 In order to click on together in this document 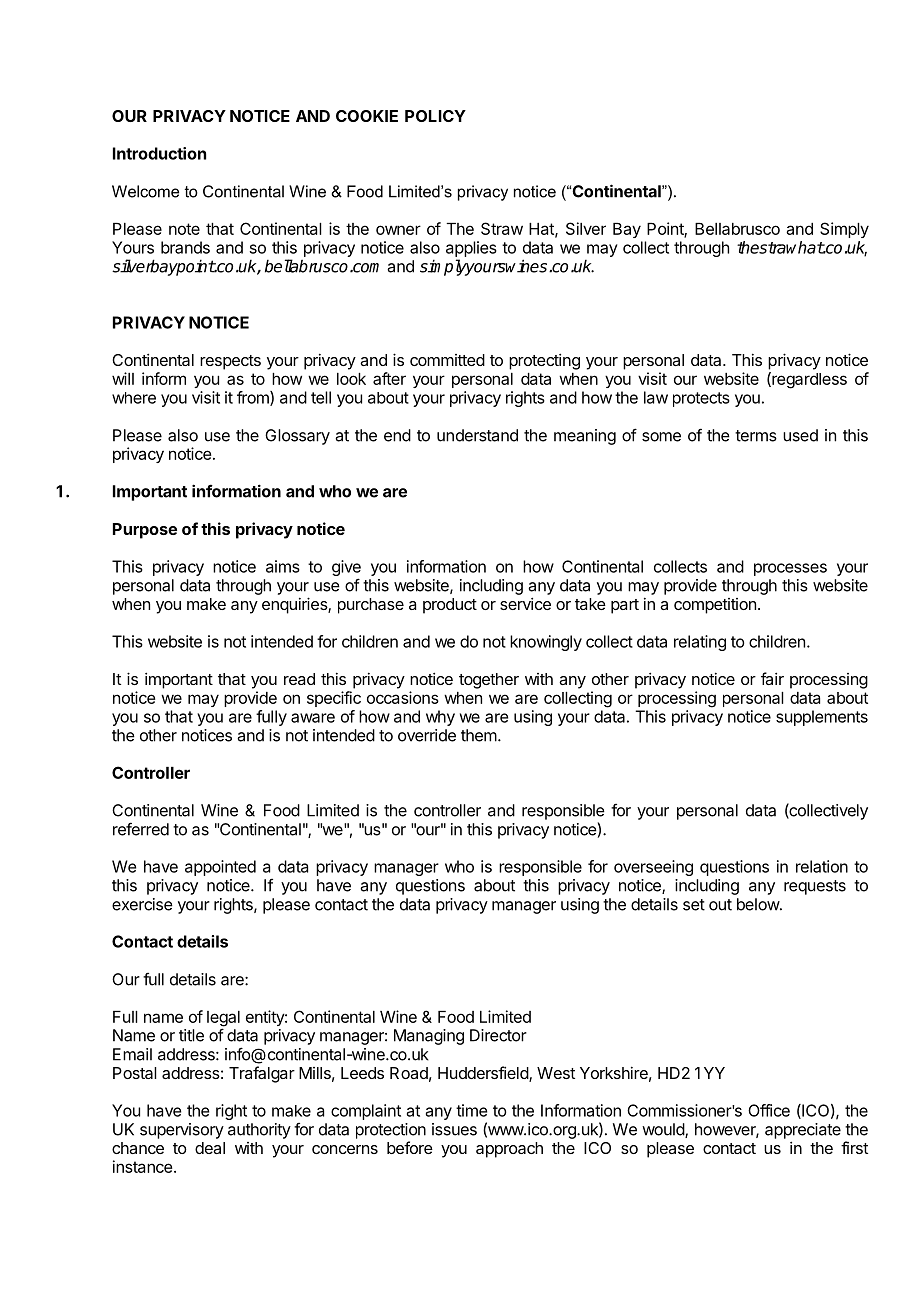, I will do `click(489, 681)`.
